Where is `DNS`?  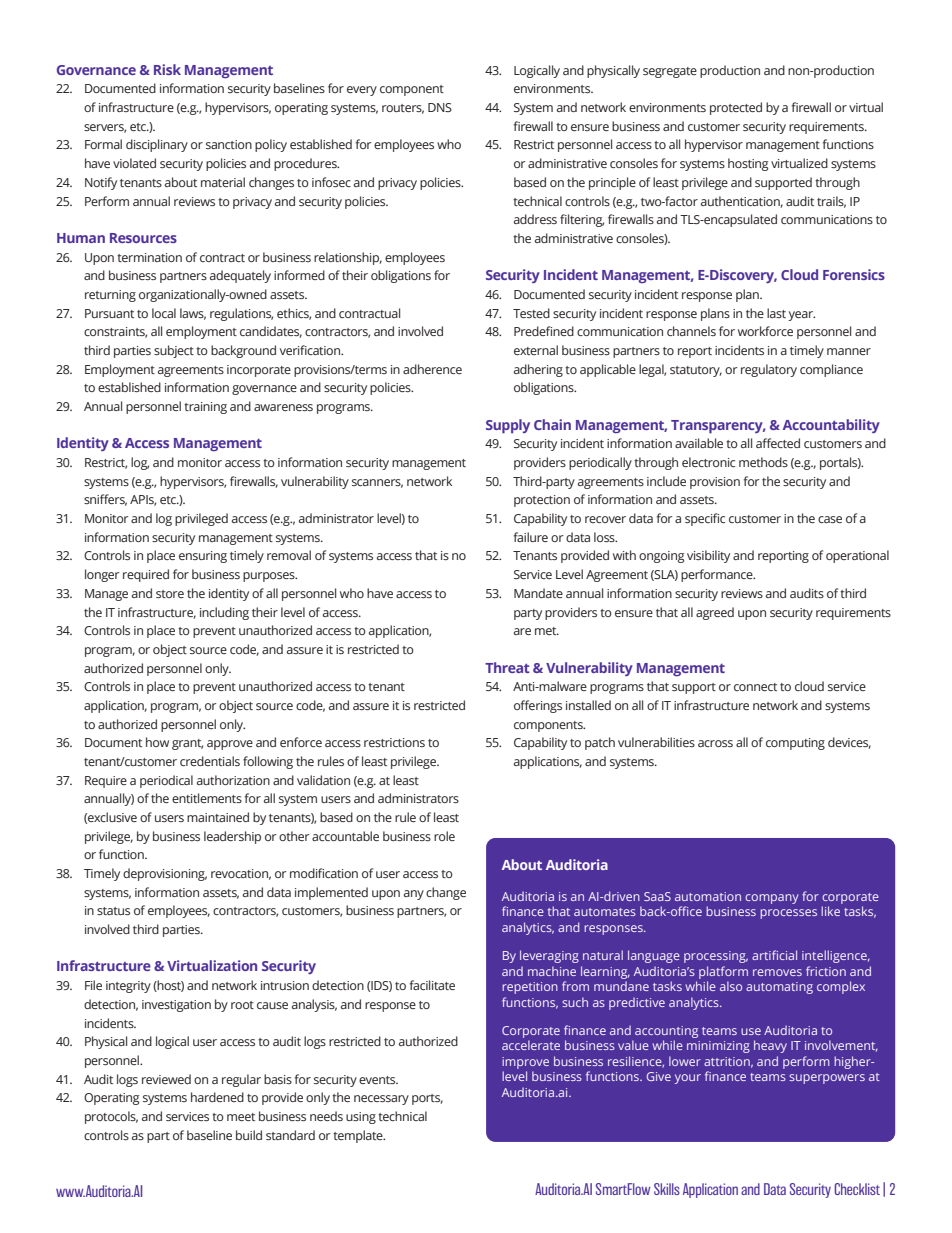
DNS is located at coordinates (440, 107).
